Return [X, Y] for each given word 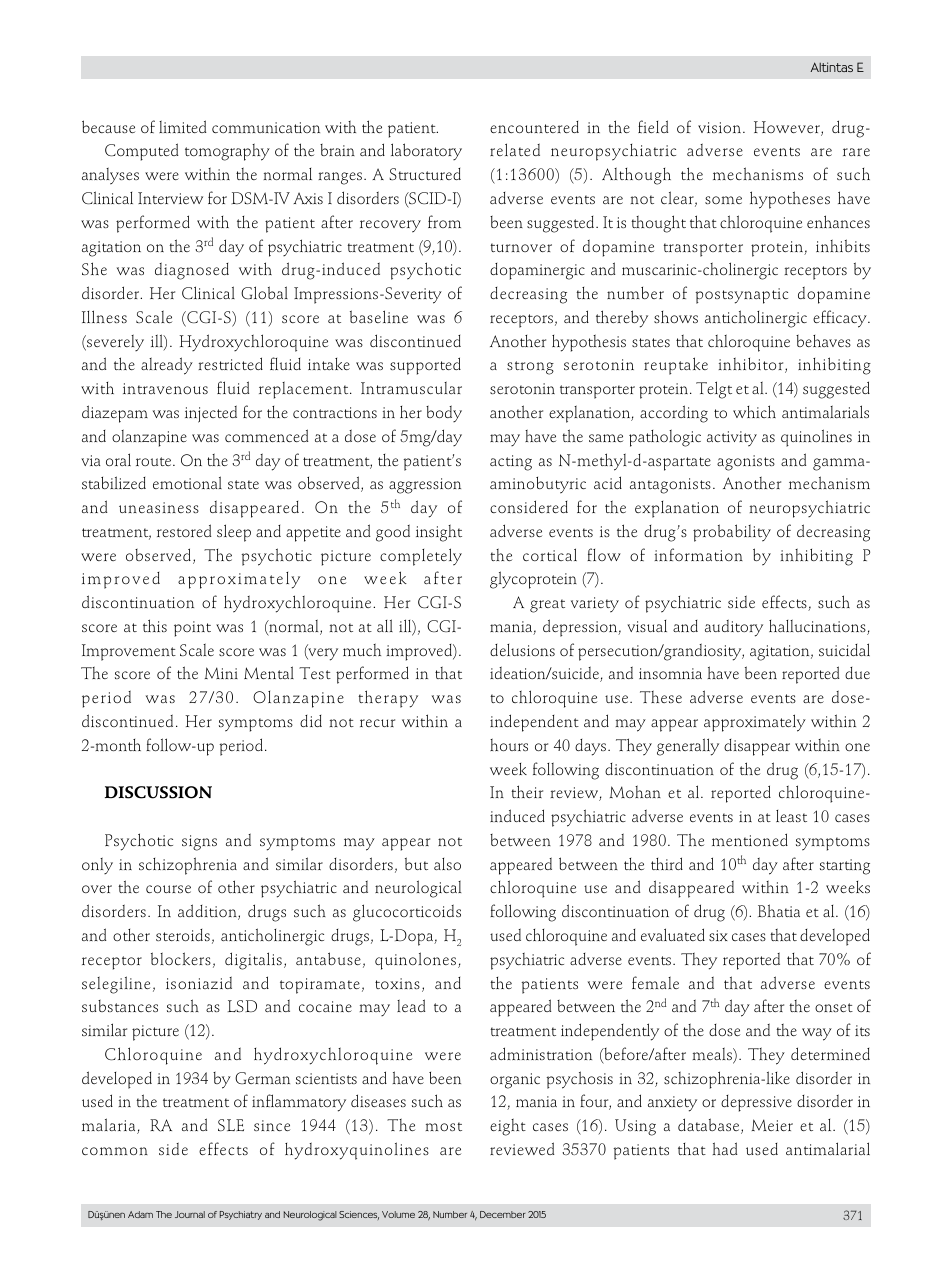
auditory [734, 628]
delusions [522, 650]
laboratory [426, 151]
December [503, 1214]
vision [721, 127]
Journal [190, 1214]
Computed [141, 152]
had [725, 1148]
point [192, 629]
